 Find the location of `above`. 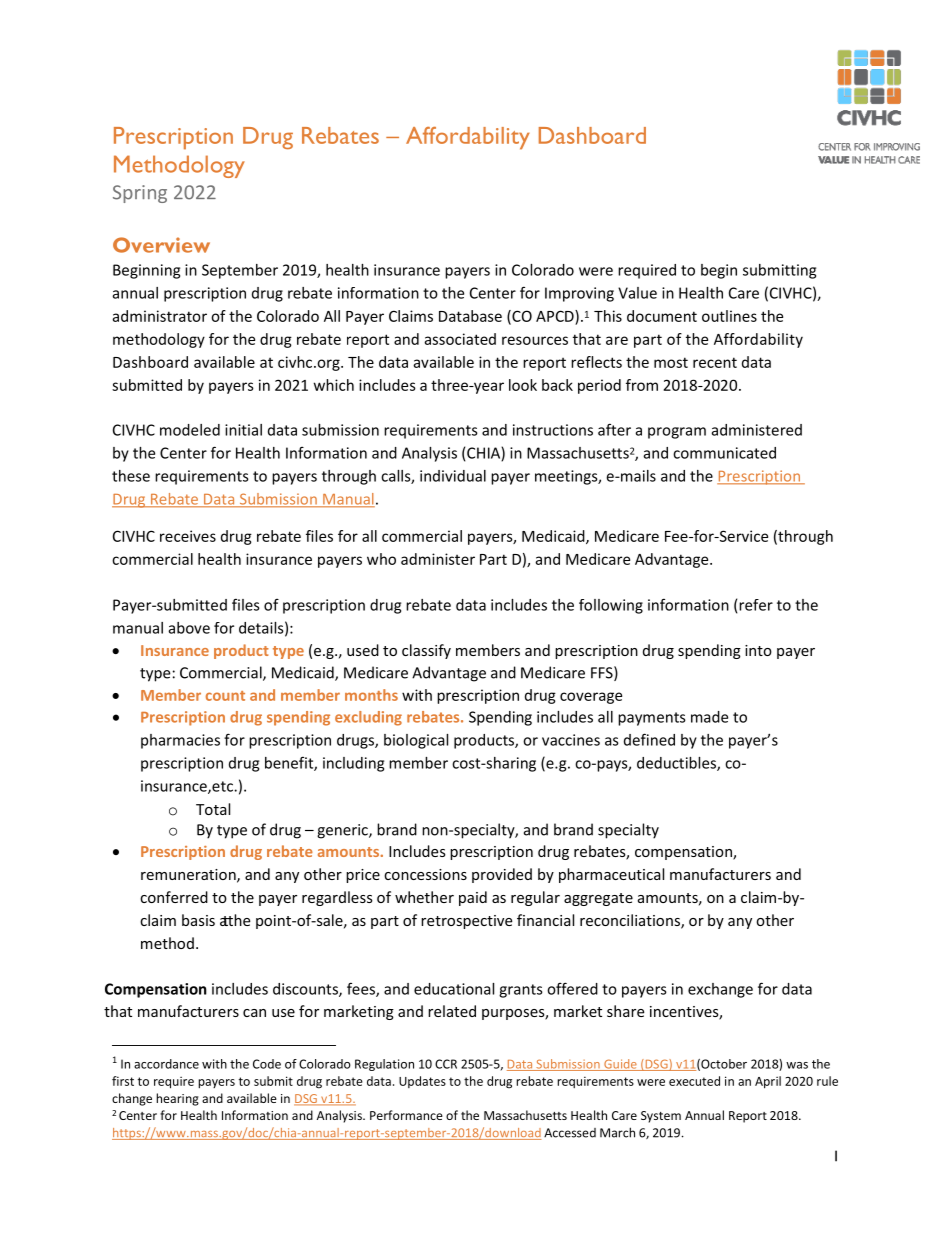

above is located at coordinates (189, 628).
